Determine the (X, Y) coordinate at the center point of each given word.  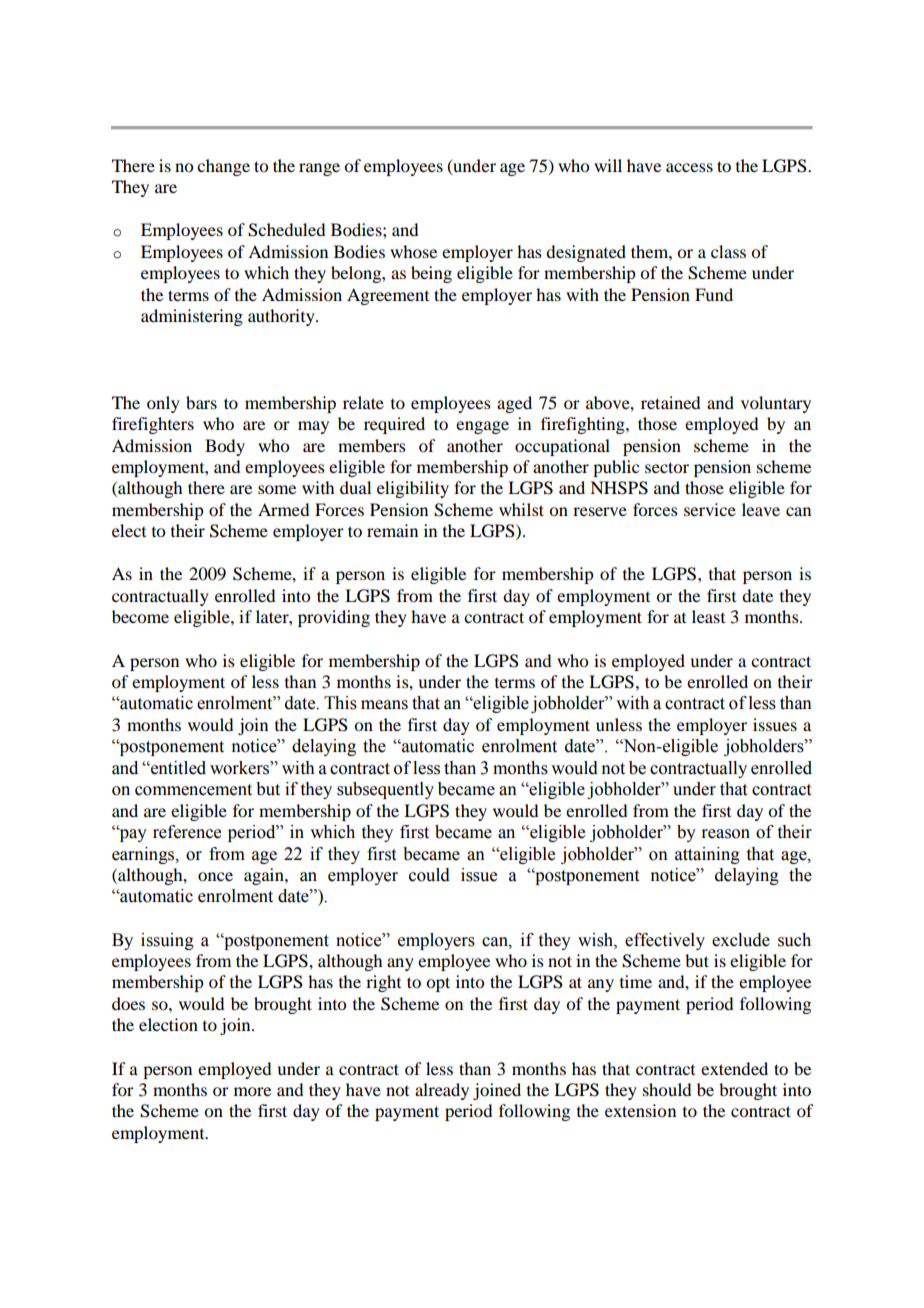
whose (413, 251)
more (252, 1091)
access (689, 167)
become (140, 616)
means (384, 705)
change (223, 167)
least (708, 616)
